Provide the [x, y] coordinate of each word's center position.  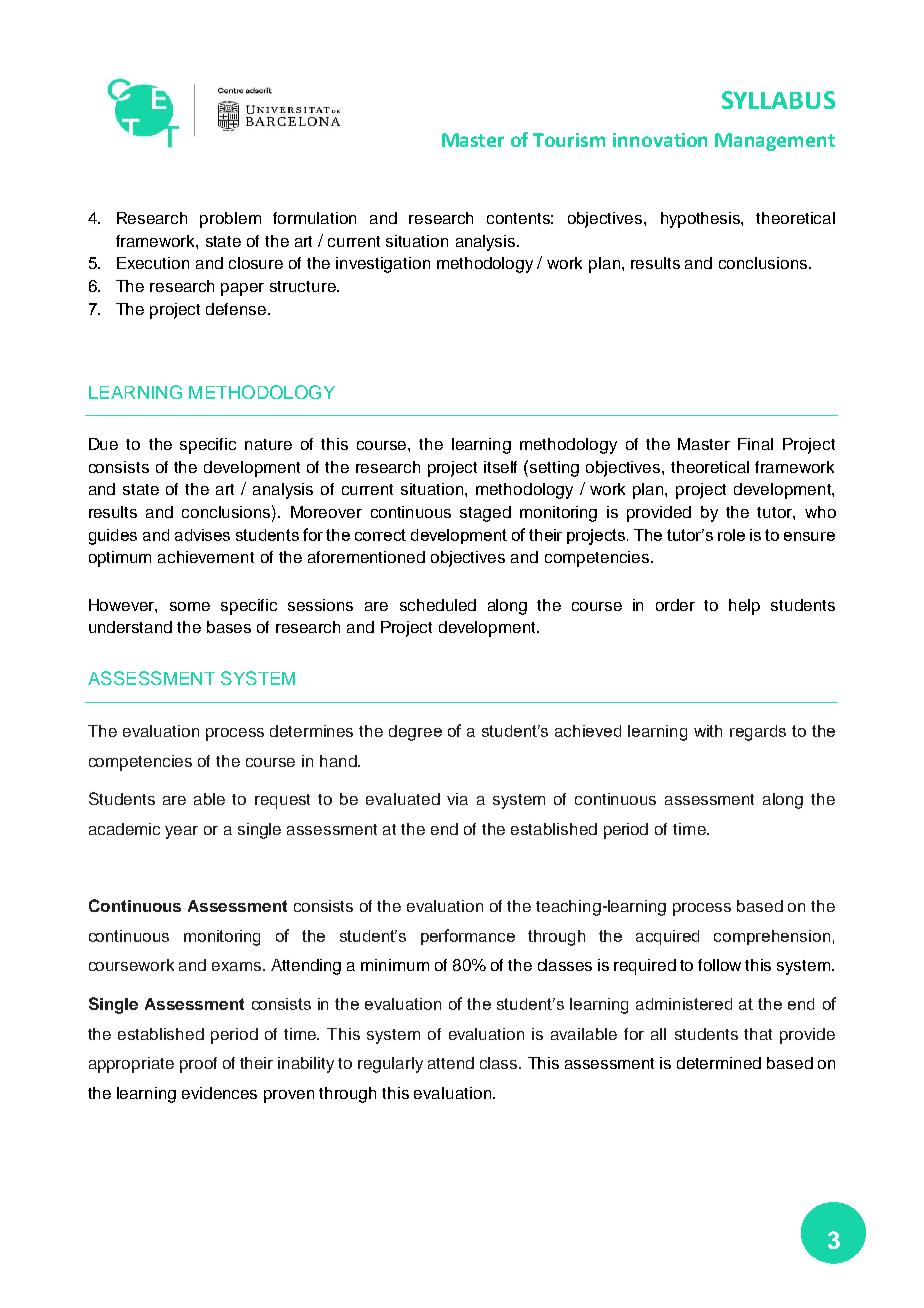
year [181, 832]
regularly [390, 1065]
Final [755, 444]
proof [198, 1065]
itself [500, 467]
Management [775, 142]
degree [415, 733]
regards [758, 733]
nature [268, 444]
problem [230, 220]
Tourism [569, 140]
